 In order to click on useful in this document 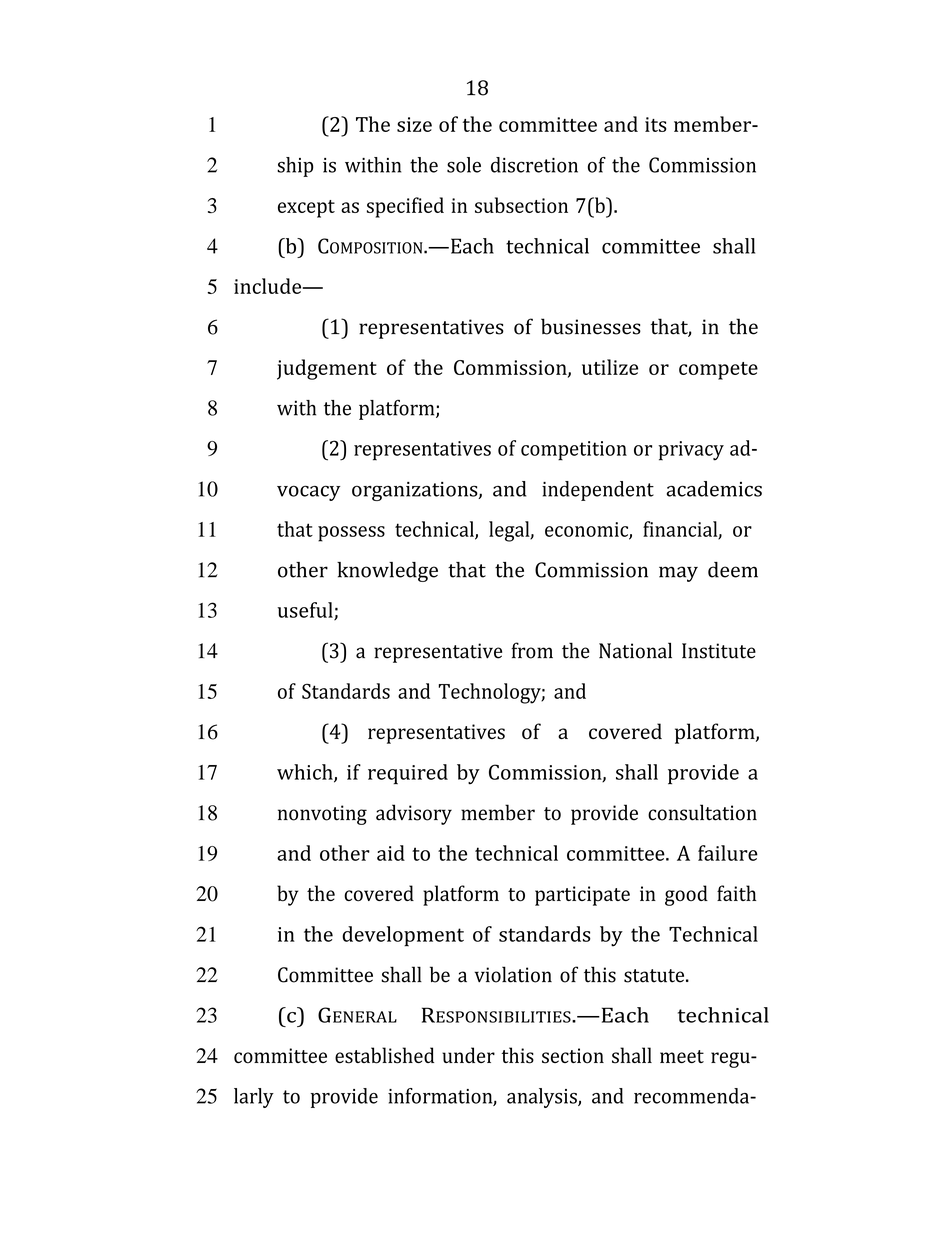, I will do `click(306, 611)`.
